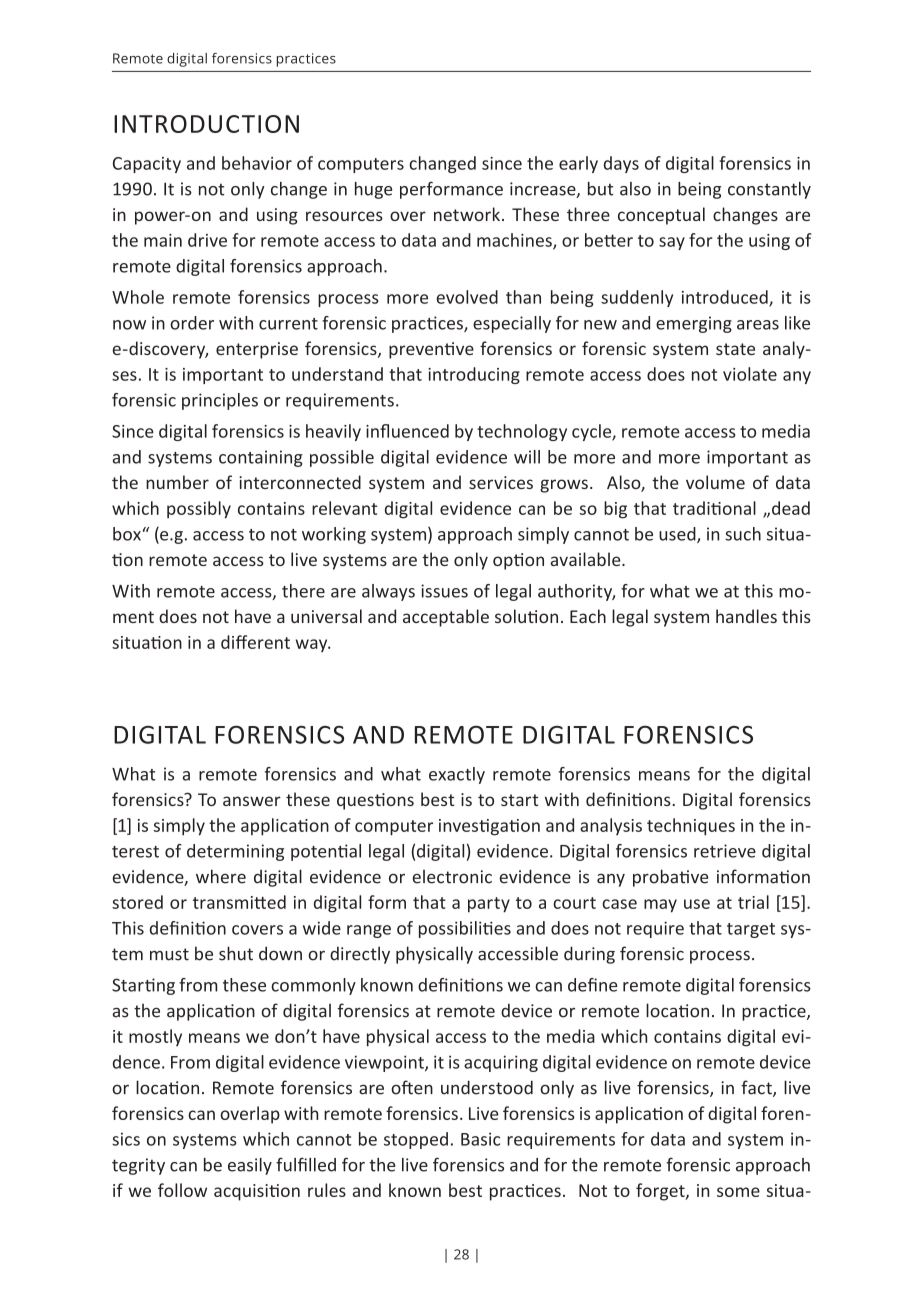 This document has height=1316, width=923. I want to click on Basic, so click(480, 1139).
